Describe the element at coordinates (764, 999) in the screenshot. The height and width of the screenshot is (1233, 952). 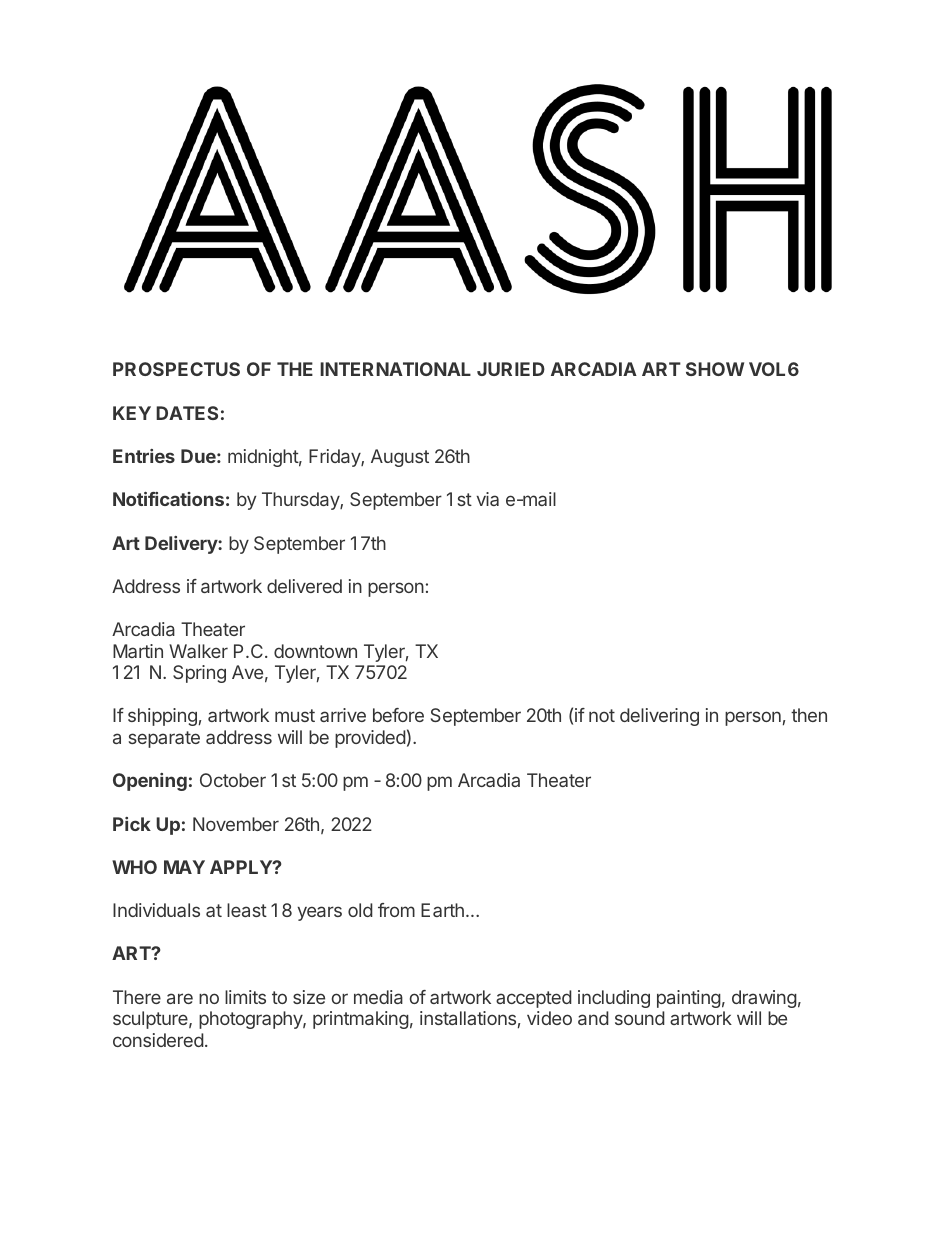
I see `drawing` at that location.
